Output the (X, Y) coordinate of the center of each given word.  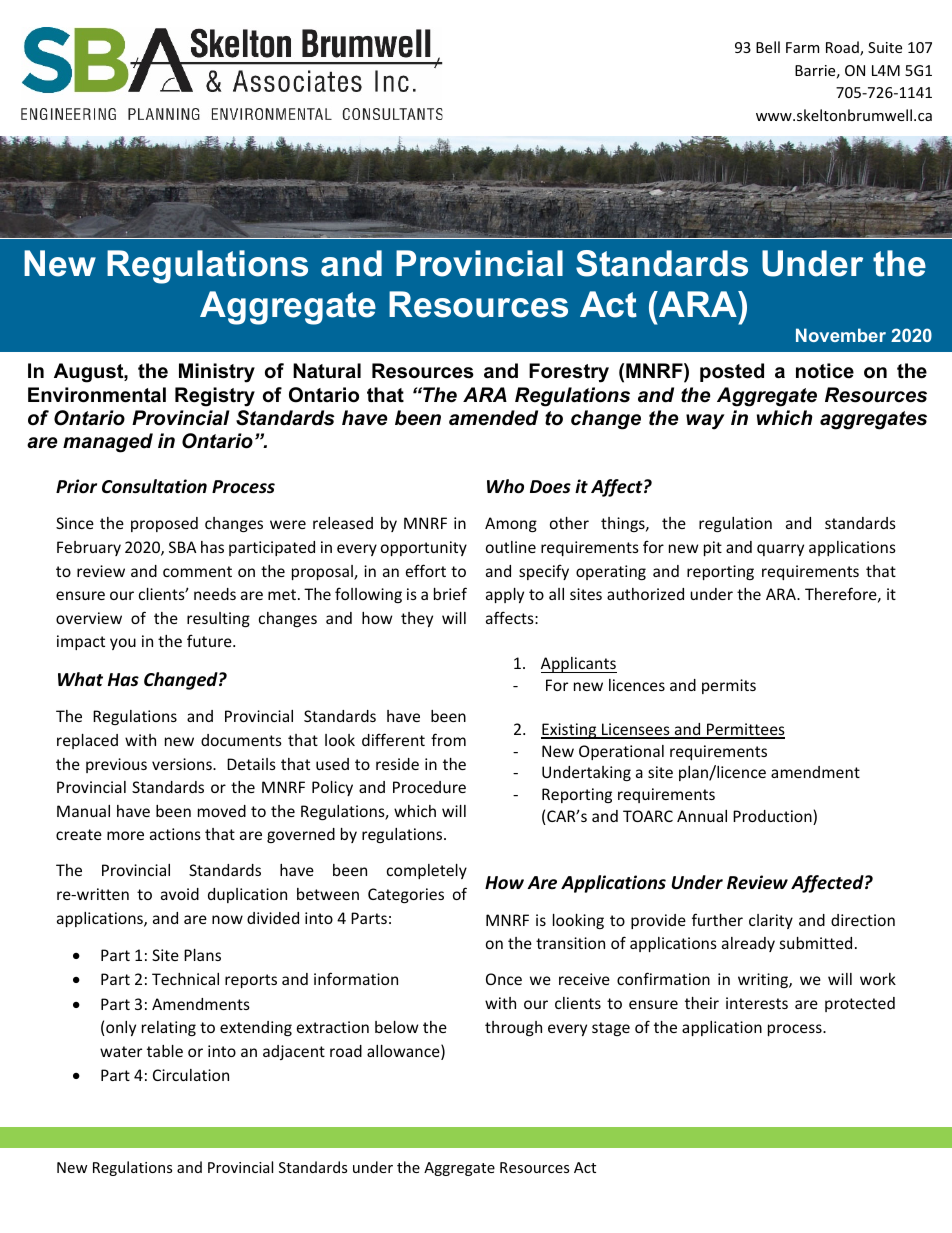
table (165, 1051)
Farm (802, 47)
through (513, 1028)
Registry (215, 397)
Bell (768, 47)
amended (493, 418)
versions (183, 764)
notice (825, 371)
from (448, 739)
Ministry (217, 373)
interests (757, 1003)
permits (729, 686)
